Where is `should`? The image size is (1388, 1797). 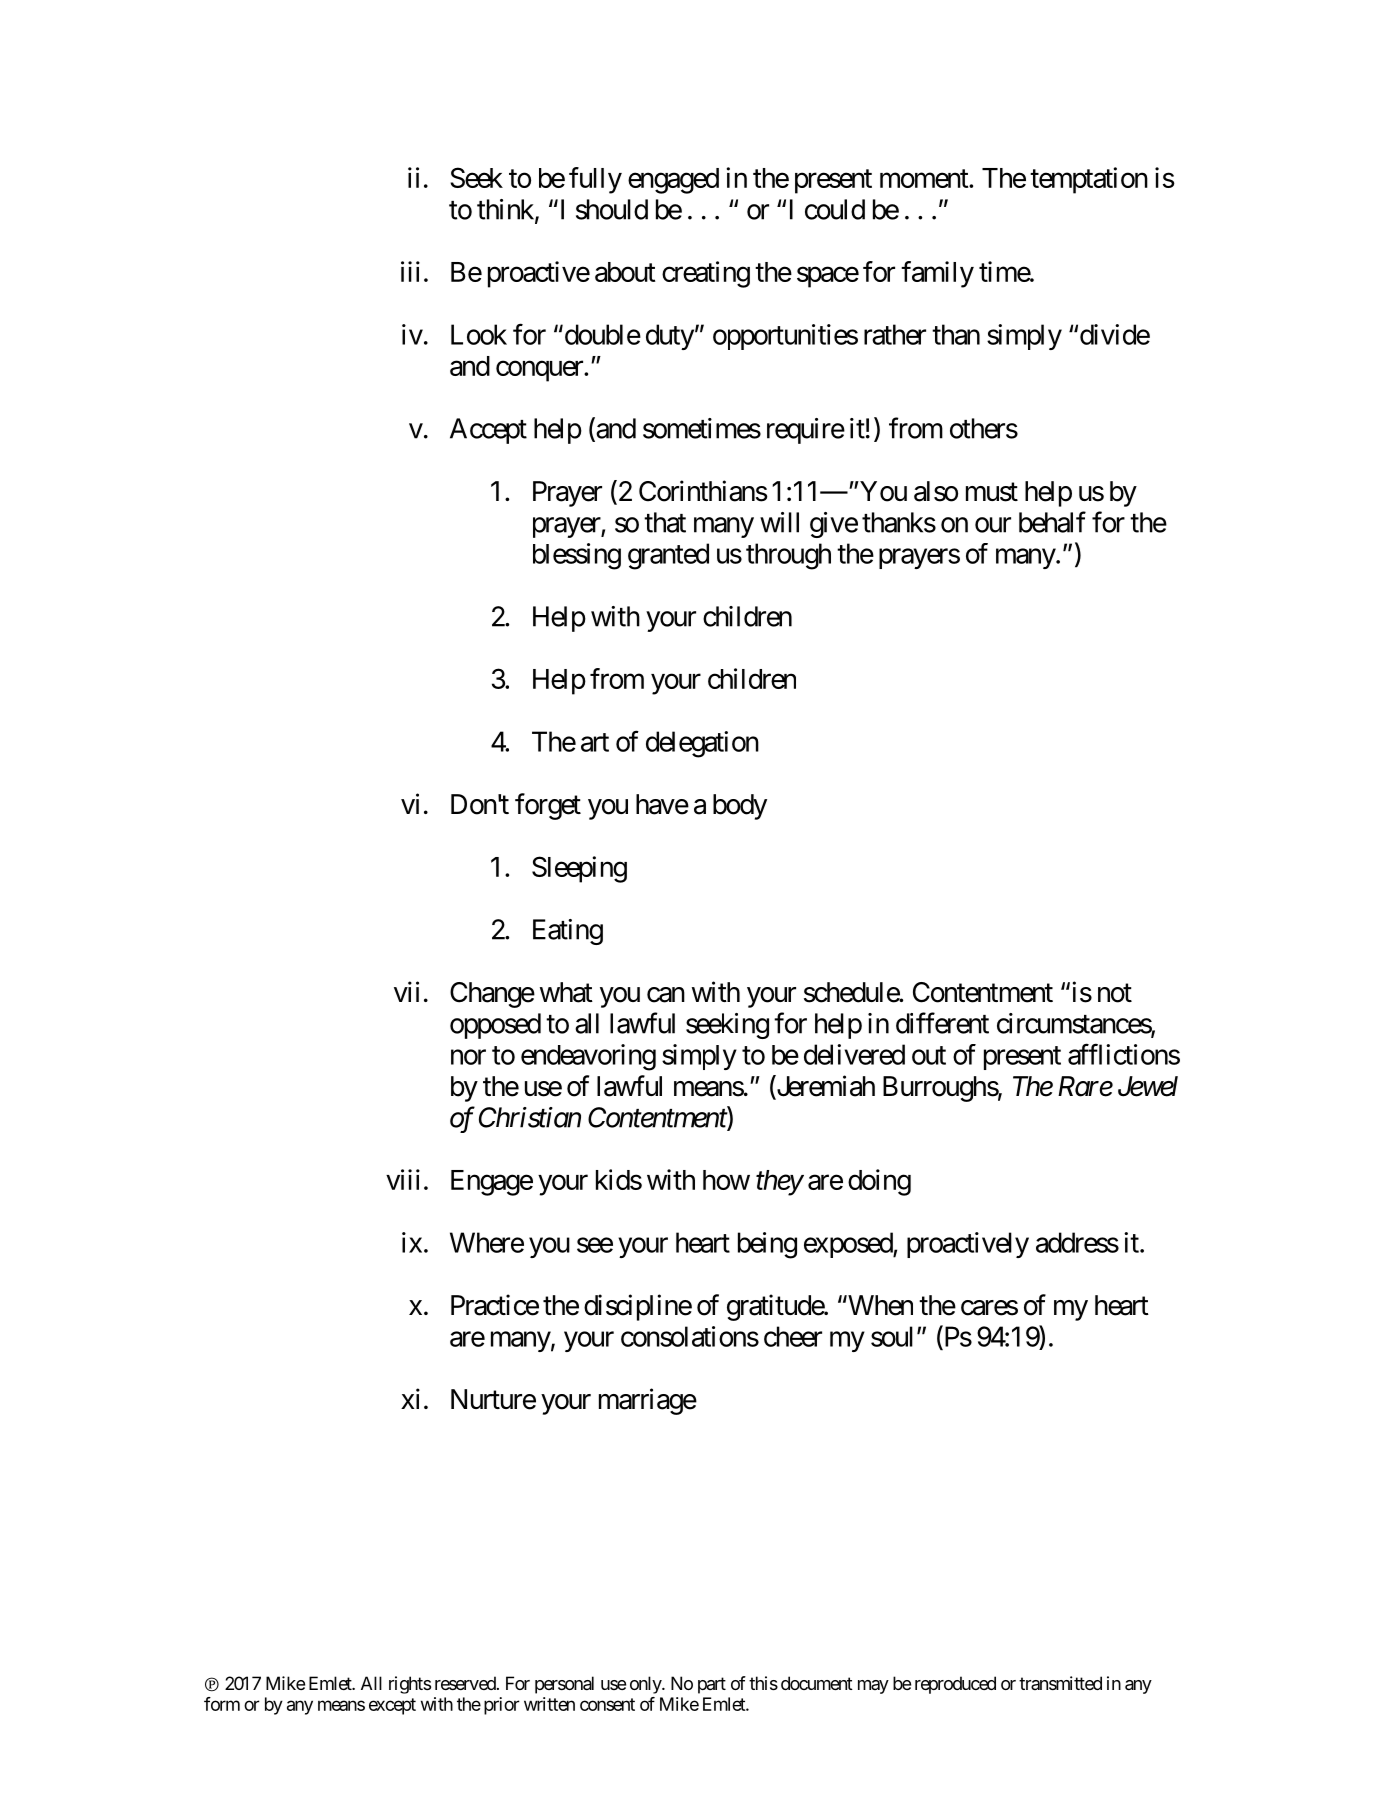
should is located at coordinates (612, 209).
